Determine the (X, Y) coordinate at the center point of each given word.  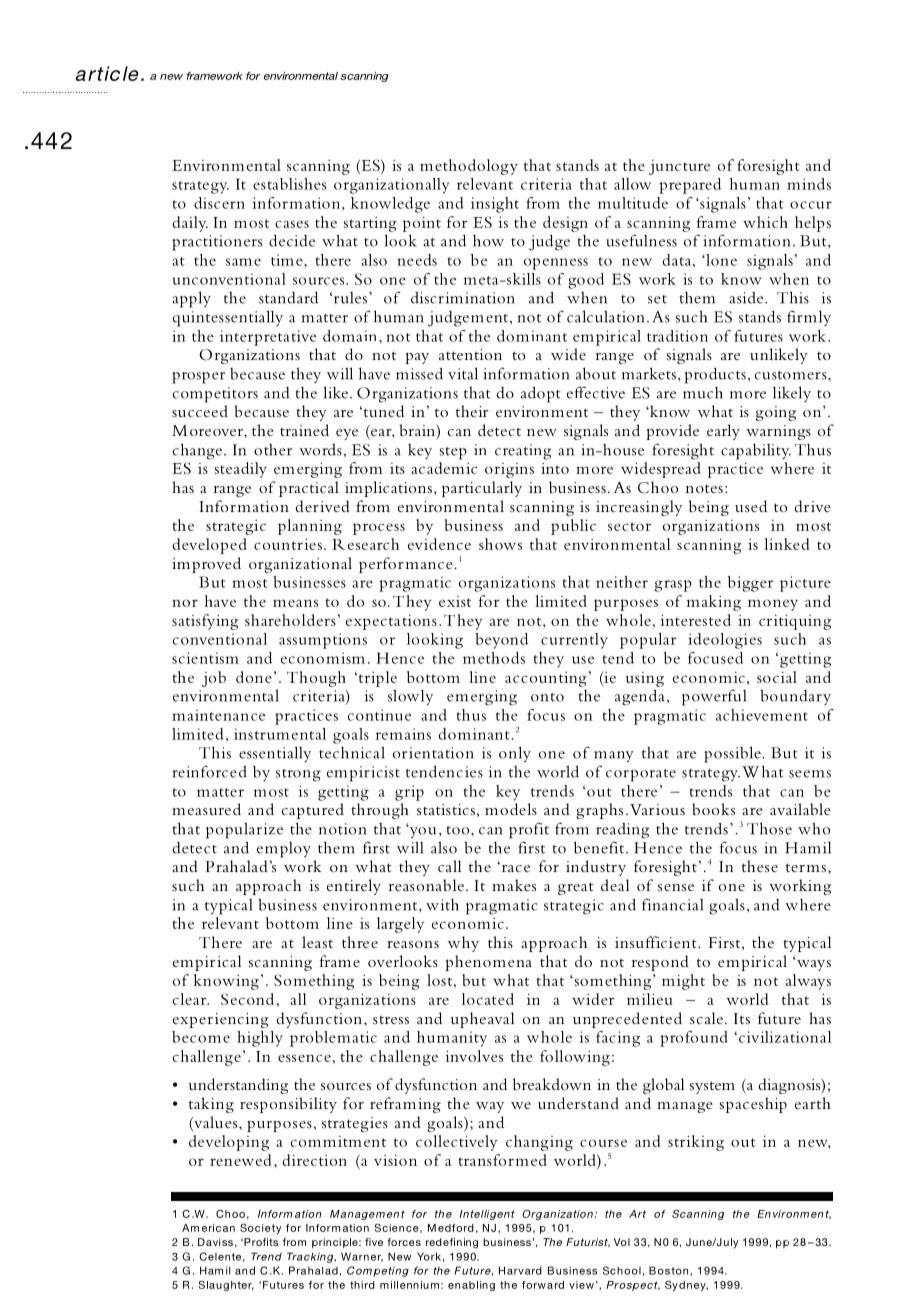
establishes (289, 184)
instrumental (280, 734)
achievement (762, 715)
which (765, 222)
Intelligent (487, 1215)
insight (495, 205)
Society (260, 1228)
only (515, 754)
